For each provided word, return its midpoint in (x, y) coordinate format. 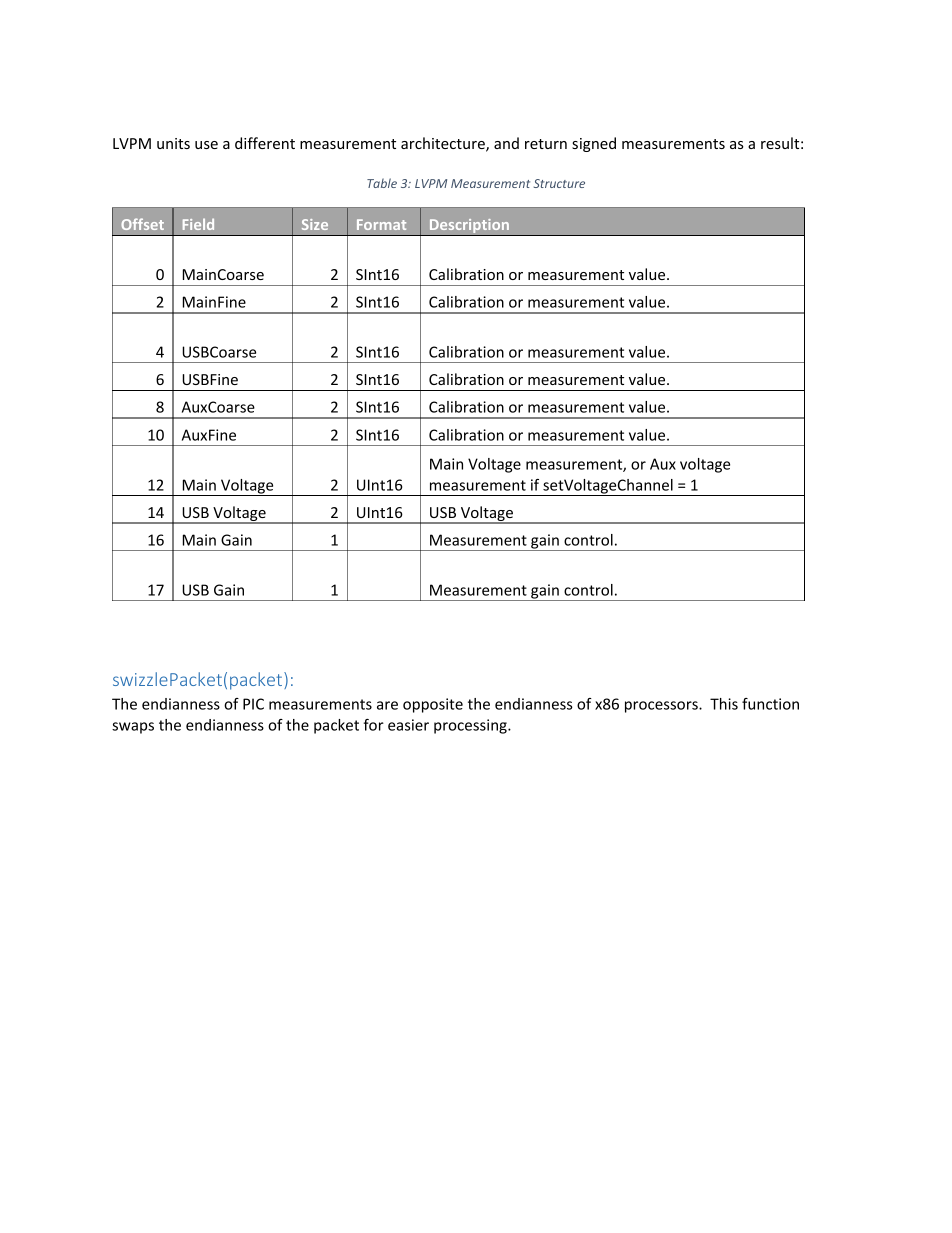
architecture (444, 144)
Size (315, 224)
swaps (133, 728)
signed (594, 144)
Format (381, 224)
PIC (253, 704)
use (206, 145)
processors (662, 707)
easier (408, 725)
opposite (433, 705)
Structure (559, 183)
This (724, 704)
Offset (142, 224)
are (387, 705)
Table (382, 183)
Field (198, 224)
